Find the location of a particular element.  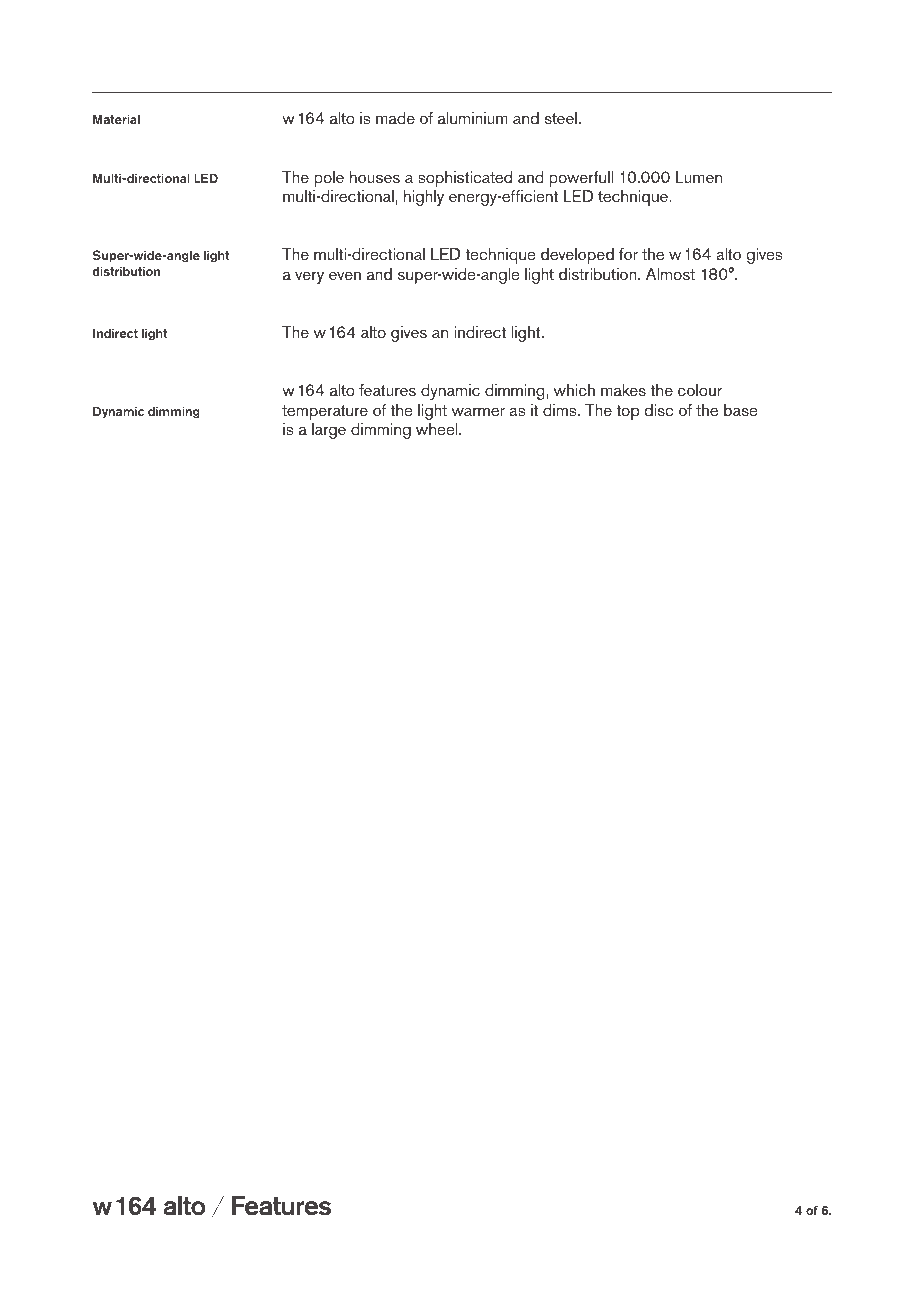

made is located at coordinates (395, 118).
